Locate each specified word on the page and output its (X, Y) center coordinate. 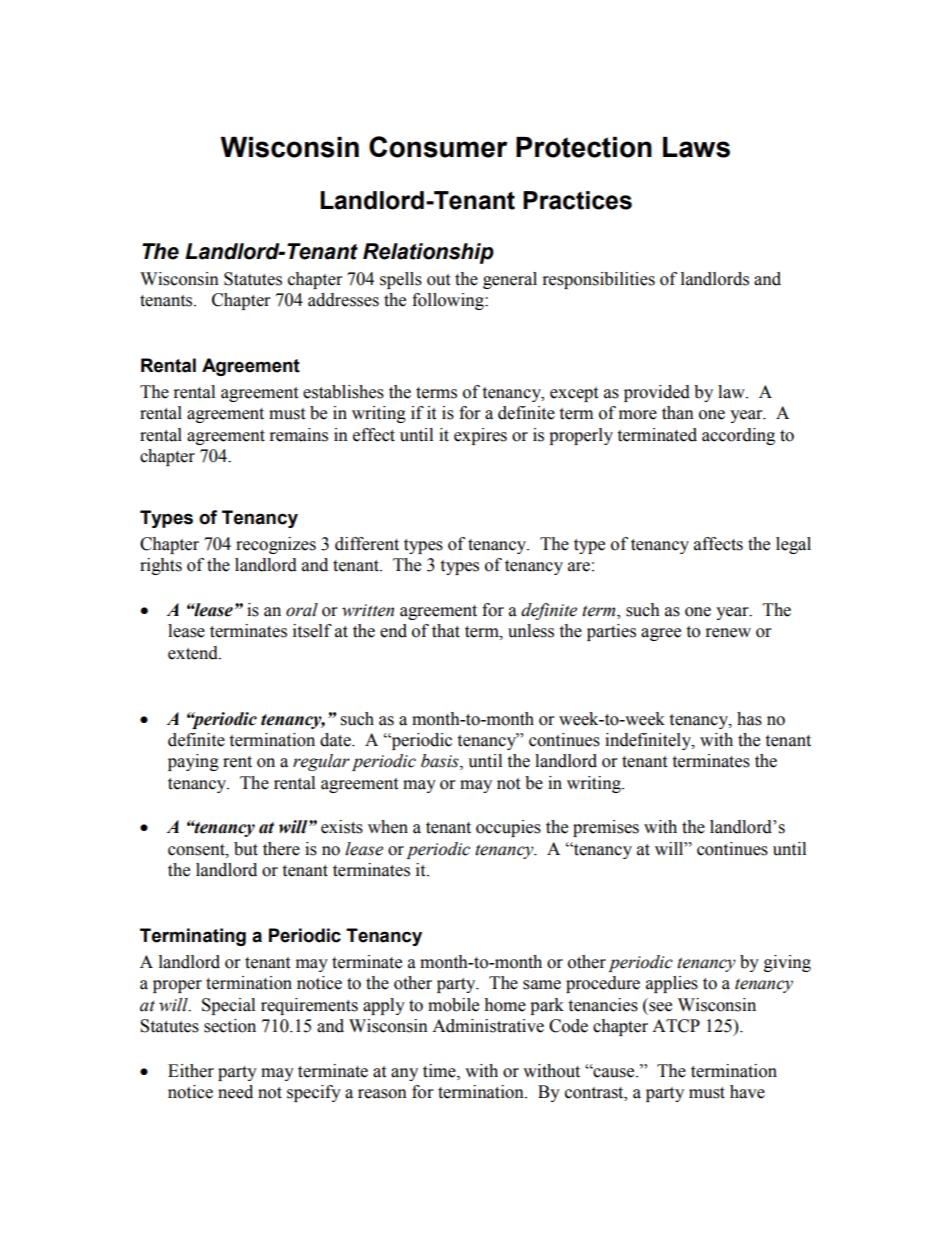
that (446, 631)
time (440, 1071)
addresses (343, 300)
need (235, 1092)
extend (194, 653)
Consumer (438, 147)
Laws (696, 147)
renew (728, 633)
